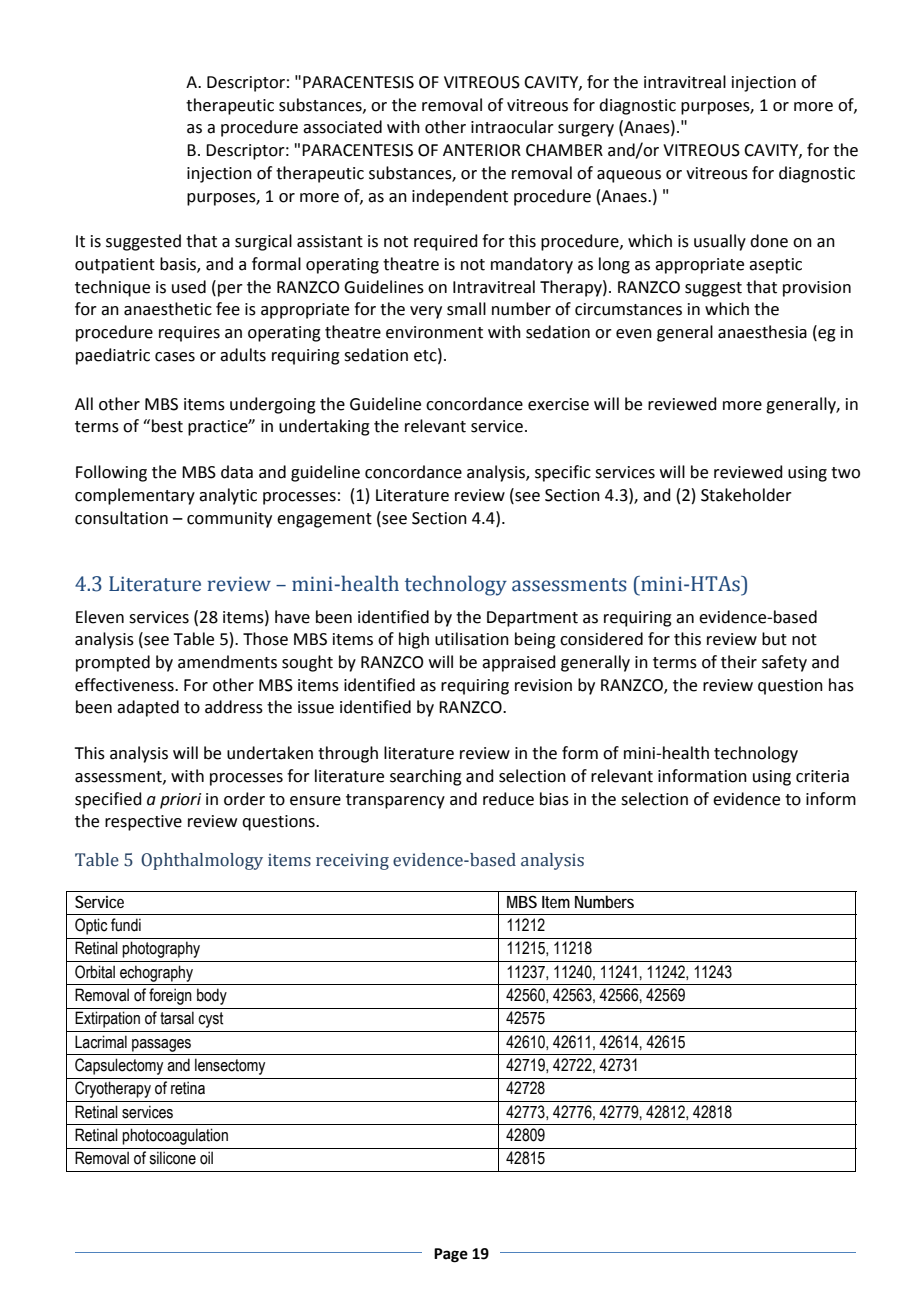 This screenshot has height=1308, width=924. Describe the element at coordinates (263, 242) in the screenshot. I see `surgical` at that location.
